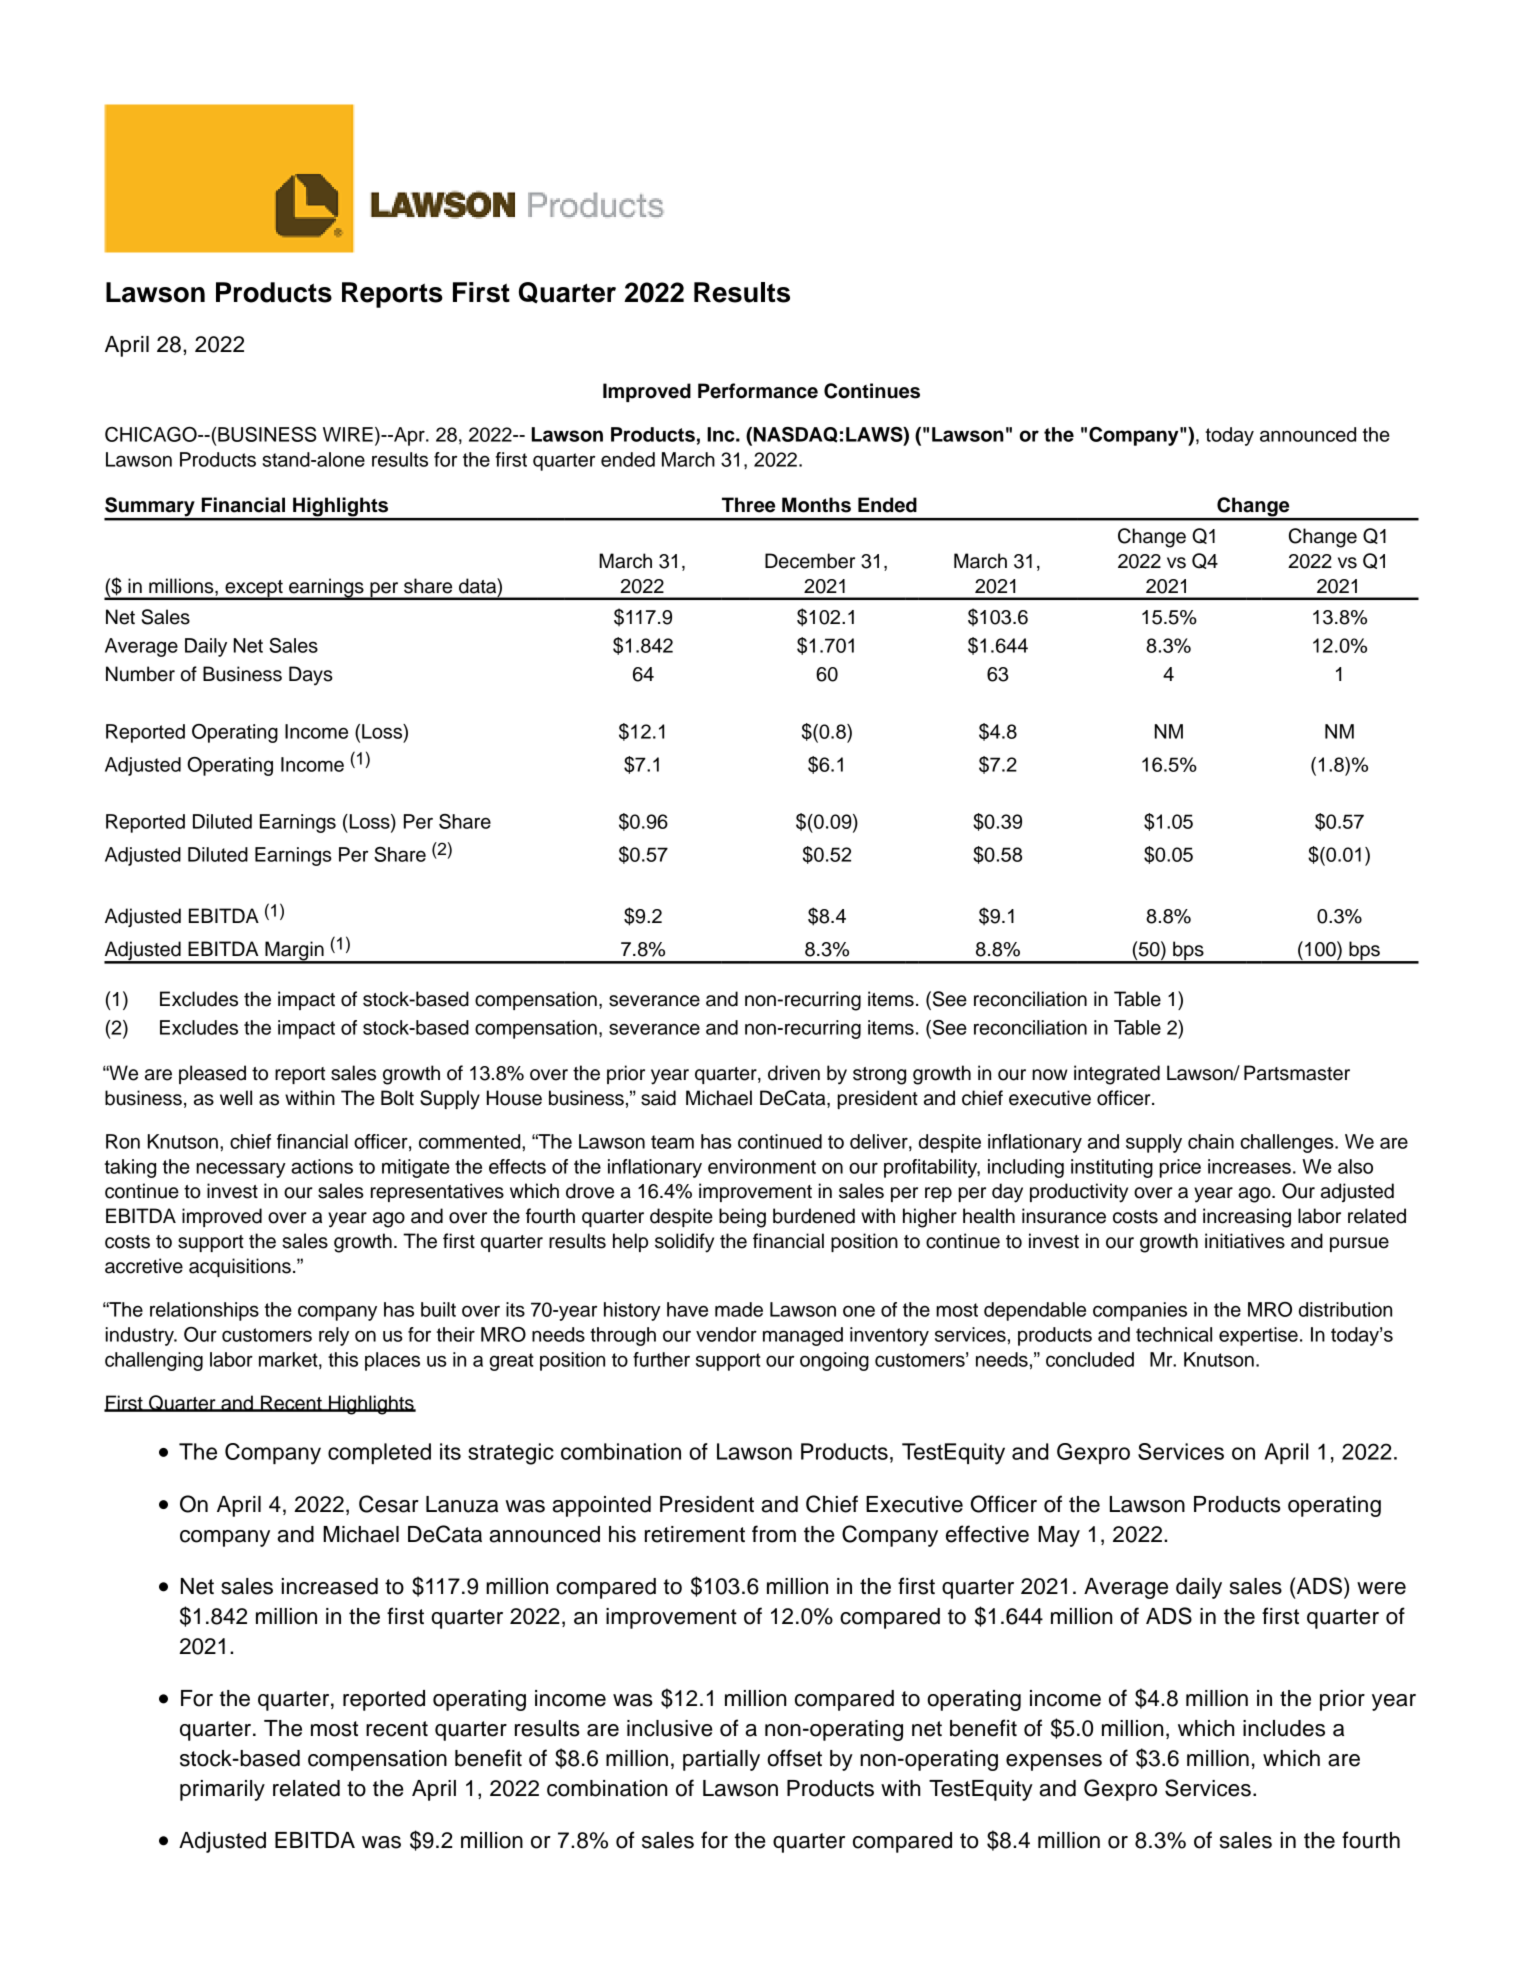  What do you see at coordinates (1117, 1075) in the screenshot?
I see `integrated` at bounding box center [1117, 1075].
